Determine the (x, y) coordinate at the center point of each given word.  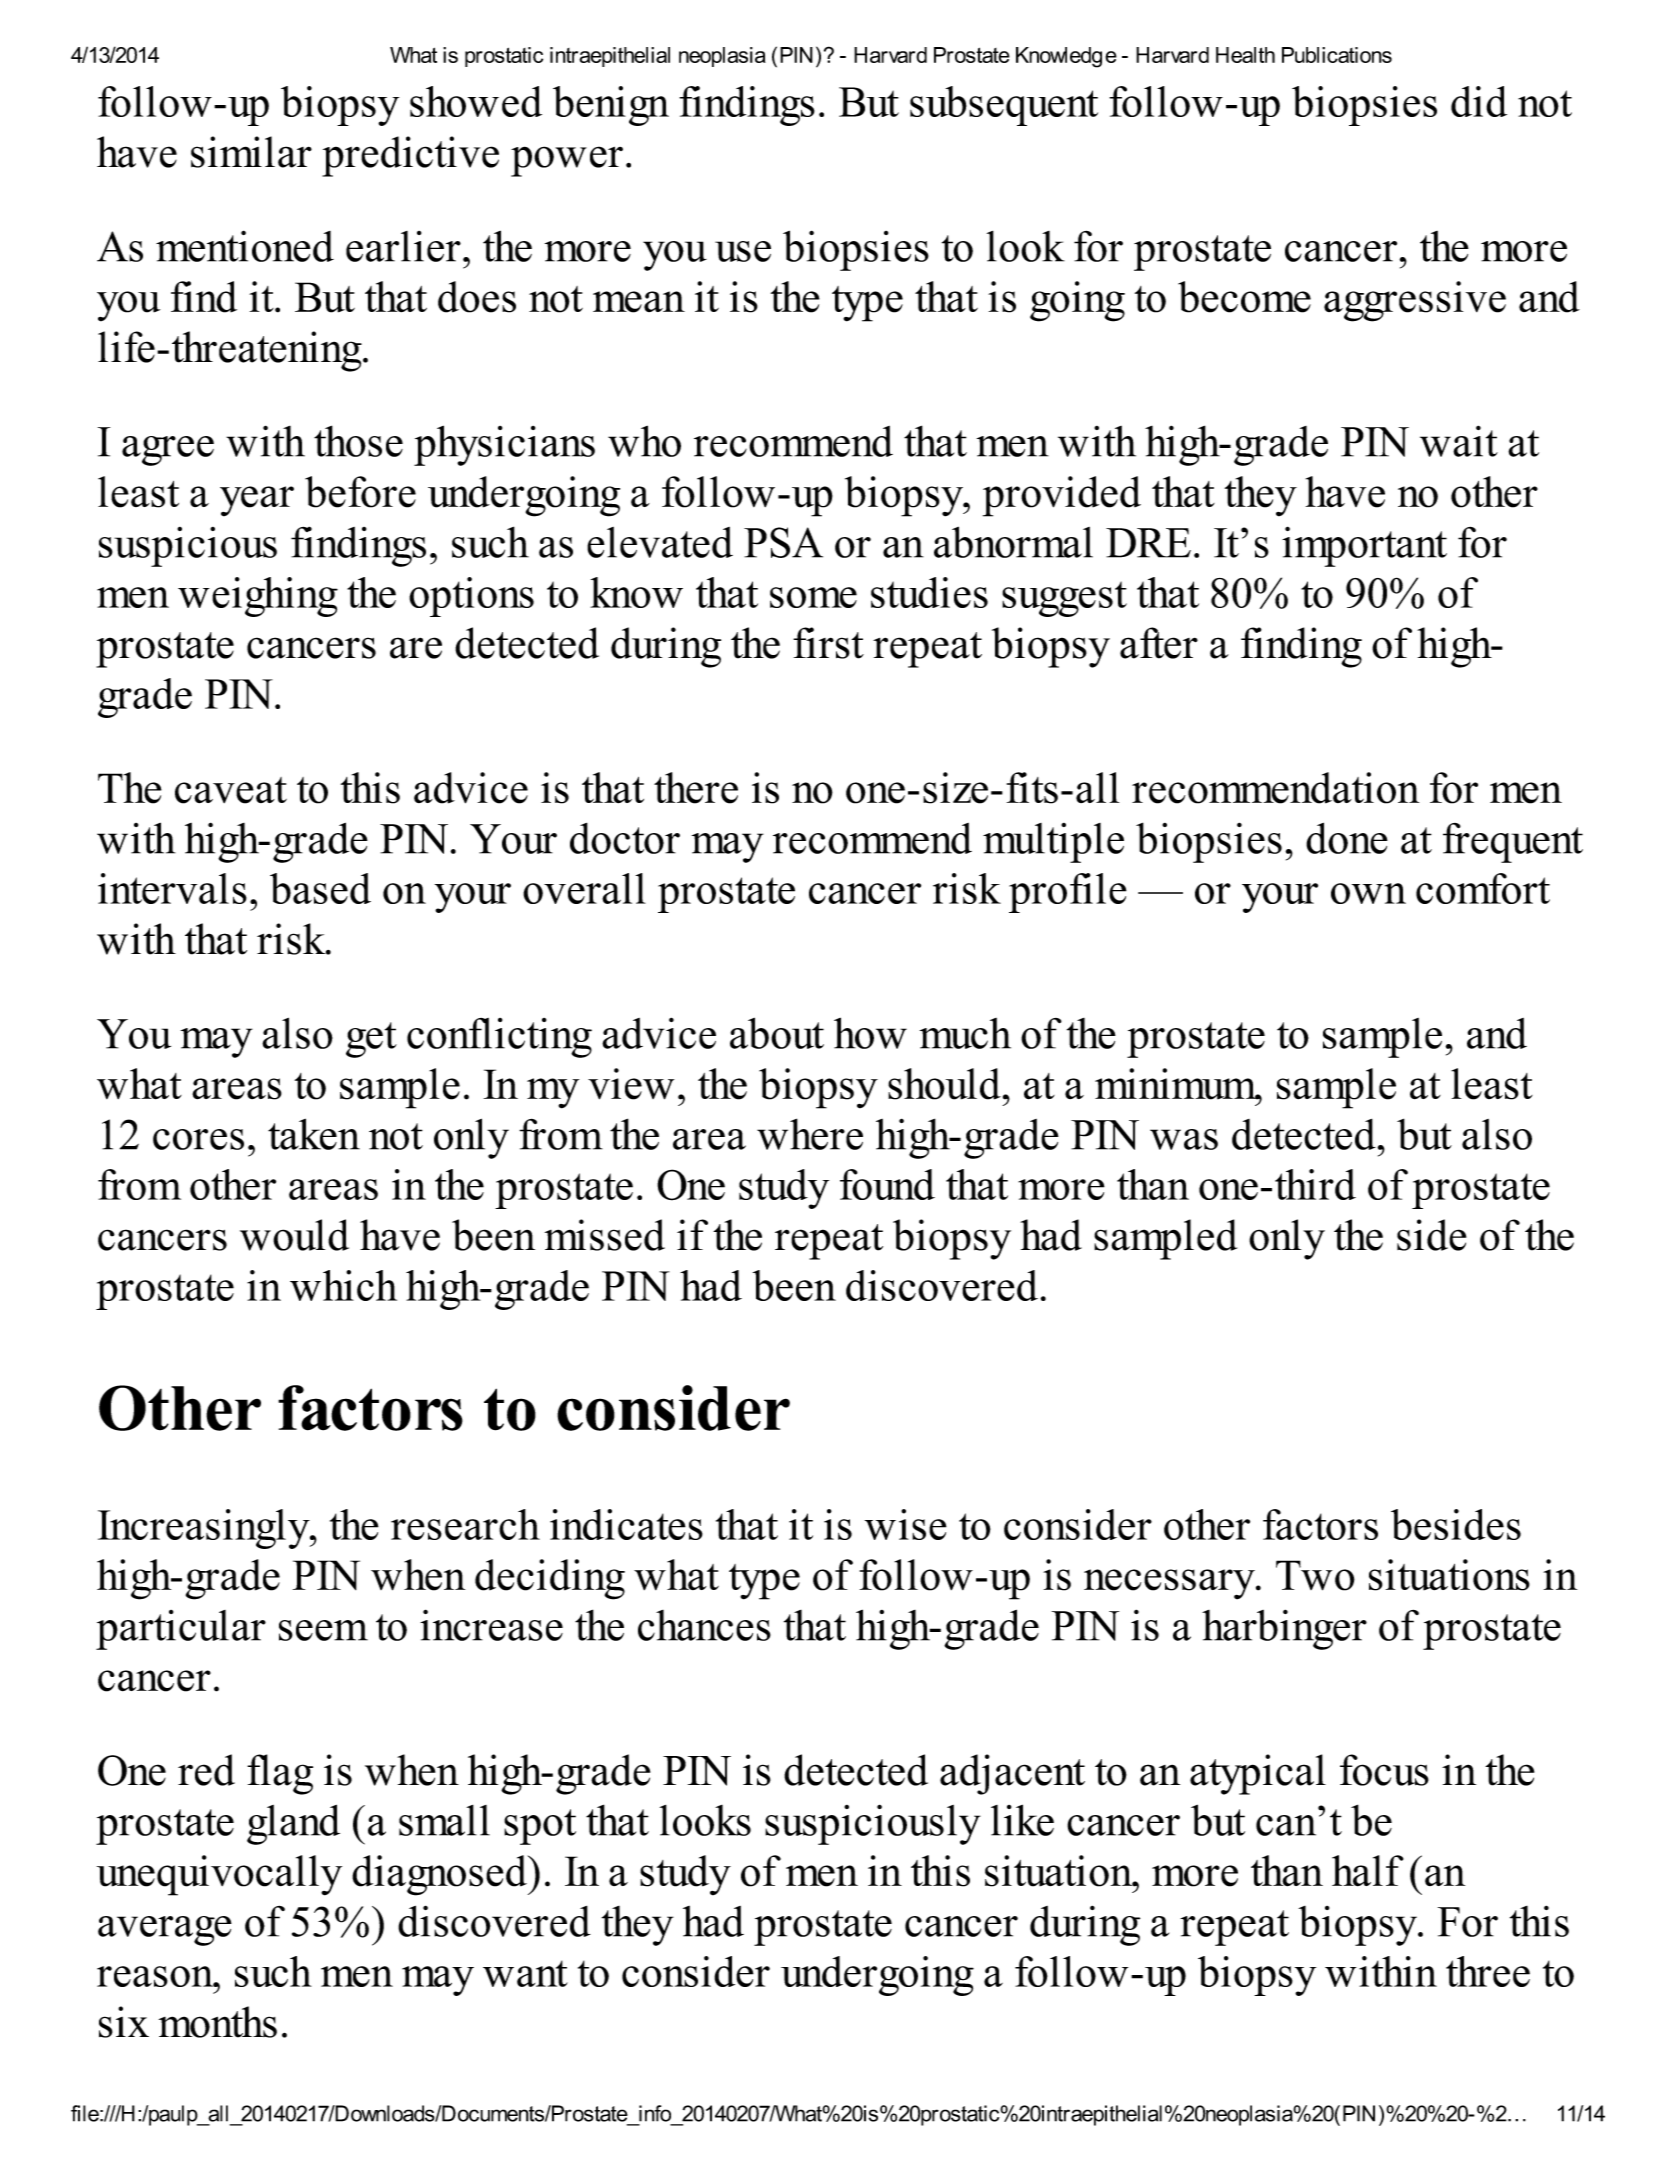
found (887, 1184)
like (1022, 1820)
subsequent (1004, 106)
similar (251, 152)
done (1347, 838)
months (218, 2022)
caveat (231, 790)
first (828, 643)
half (1368, 1871)
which (343, 1285)
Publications (1337, 55)
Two (1315, 1575)
